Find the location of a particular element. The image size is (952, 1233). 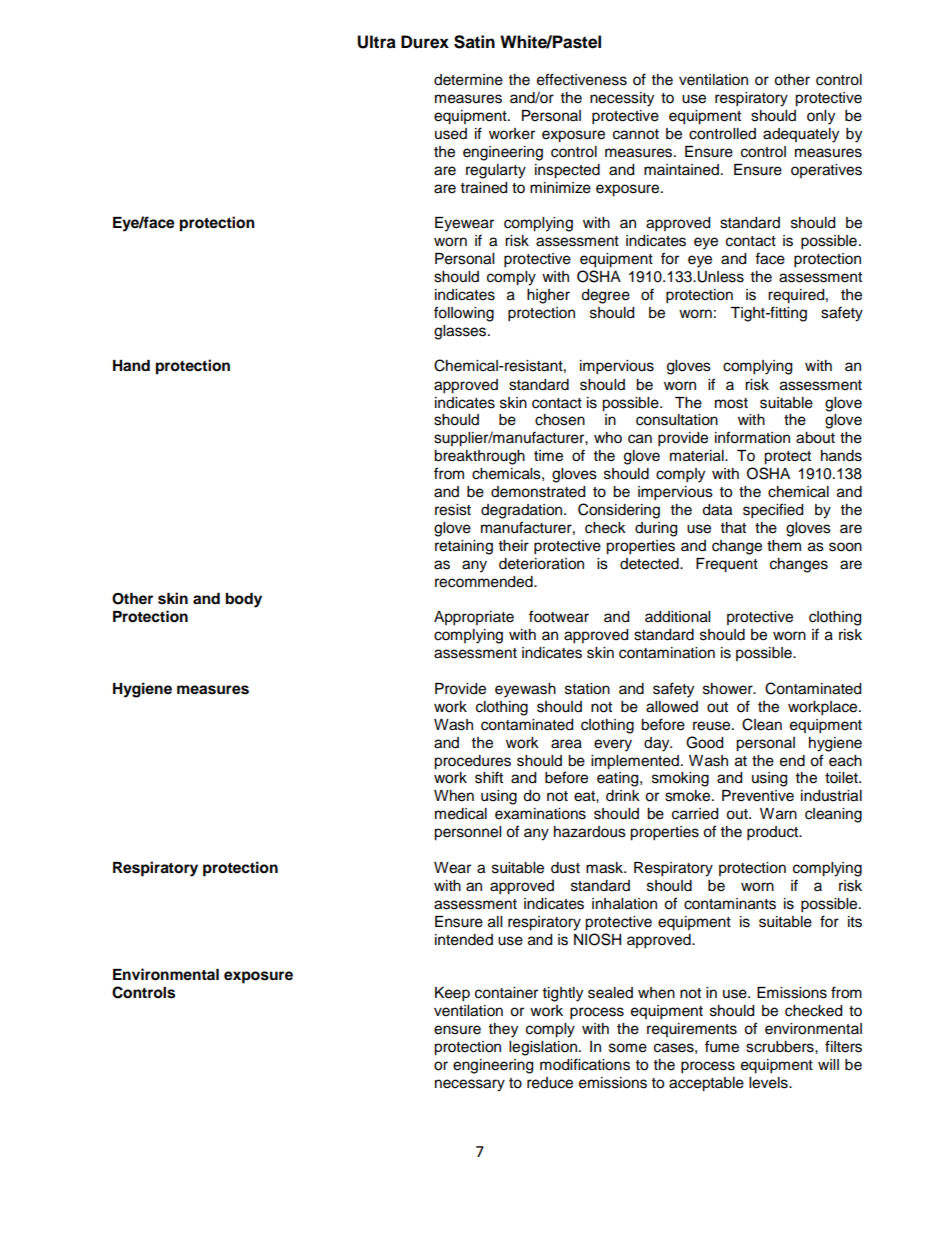

following is located at coordinates (464, 314).
